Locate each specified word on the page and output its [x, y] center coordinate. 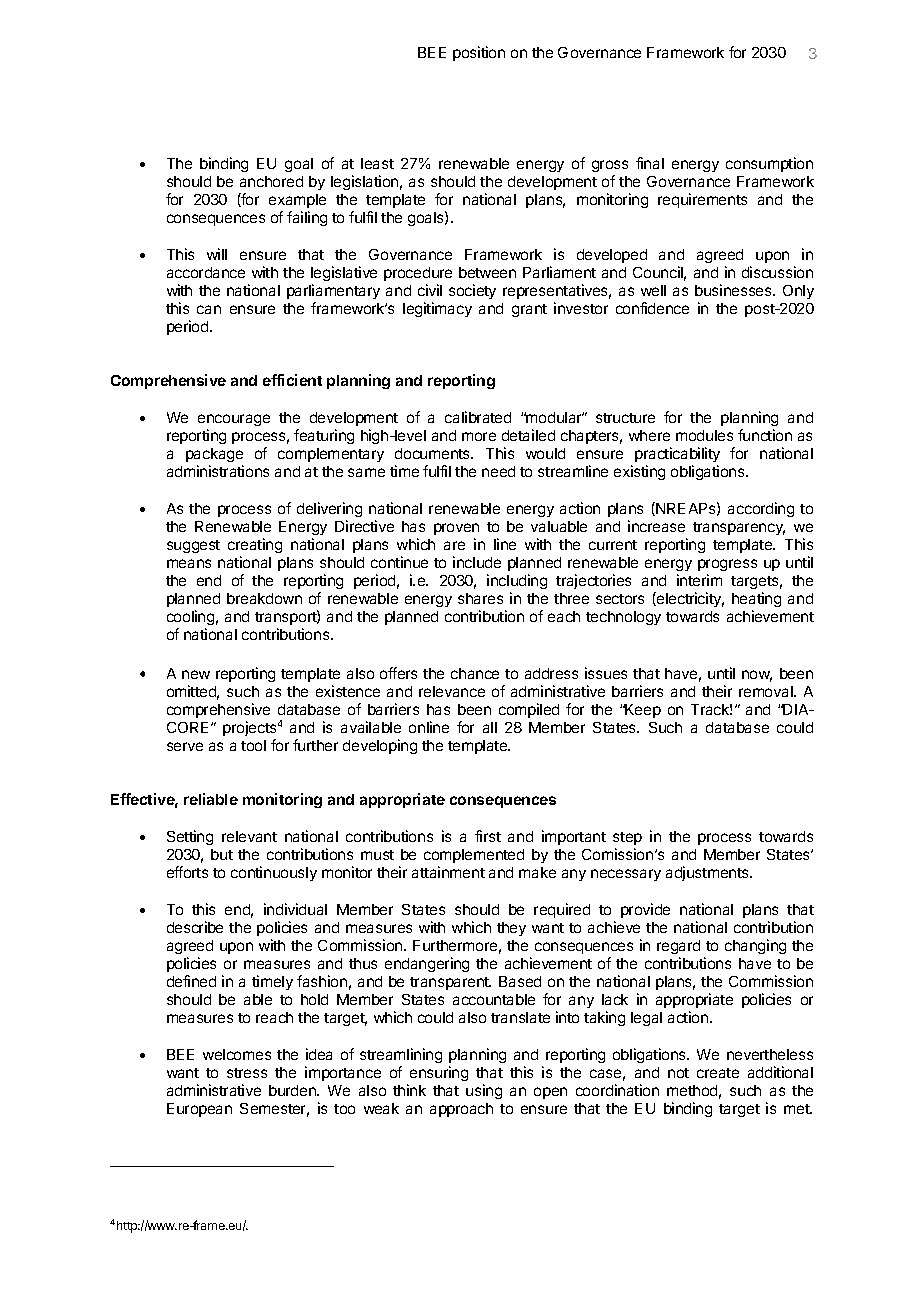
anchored [271, 181]
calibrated [478, 417]
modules [704, 435]
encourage [234, 422]
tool [253, 745]
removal [767, 691]
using [484, 1091]
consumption [769, 164]
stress [247, 1073]
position [479, 53]
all [490, 727]
